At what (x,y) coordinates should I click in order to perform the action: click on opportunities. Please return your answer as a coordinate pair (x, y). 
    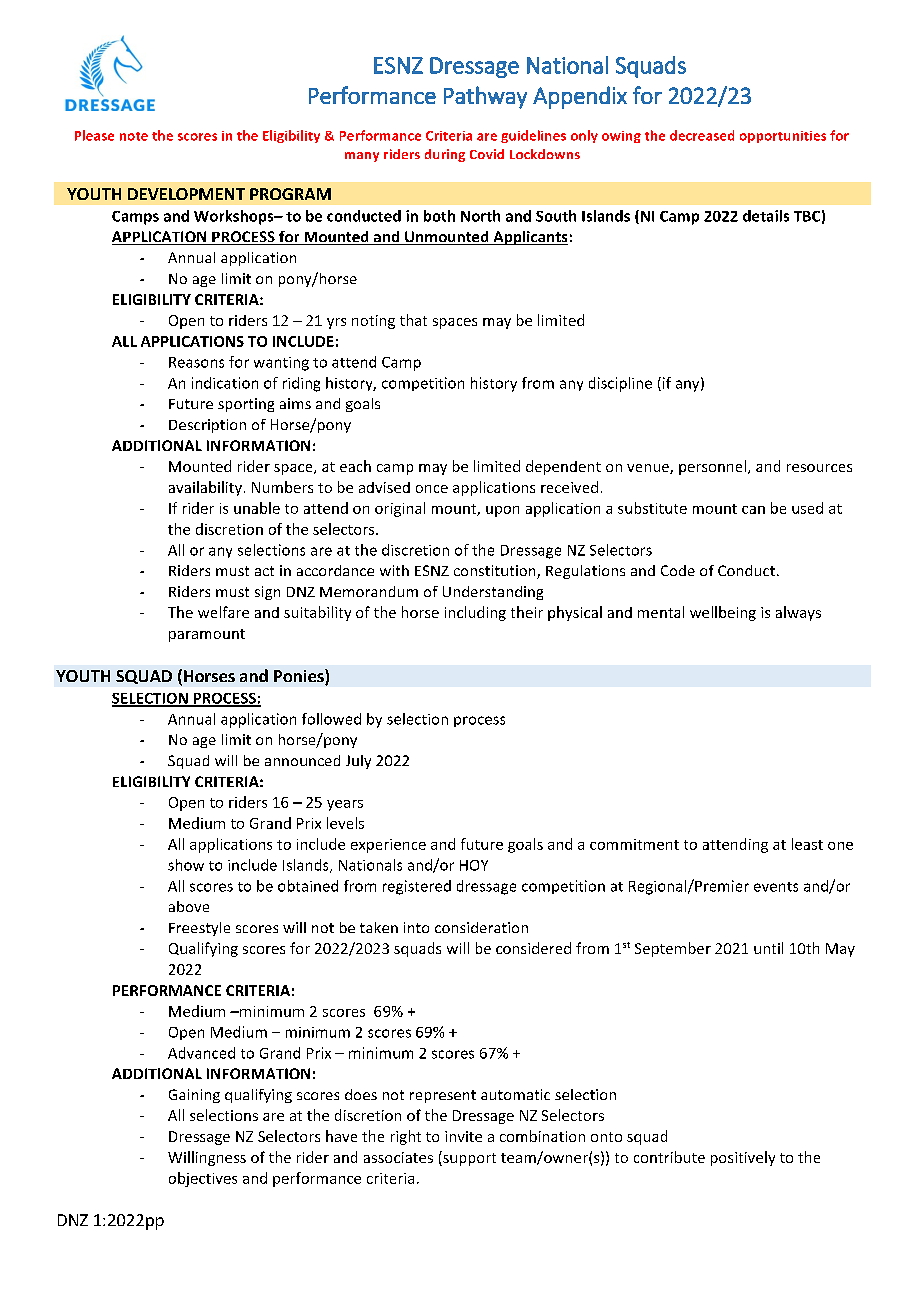
    Looking at the image, I should click on (783, 137).
